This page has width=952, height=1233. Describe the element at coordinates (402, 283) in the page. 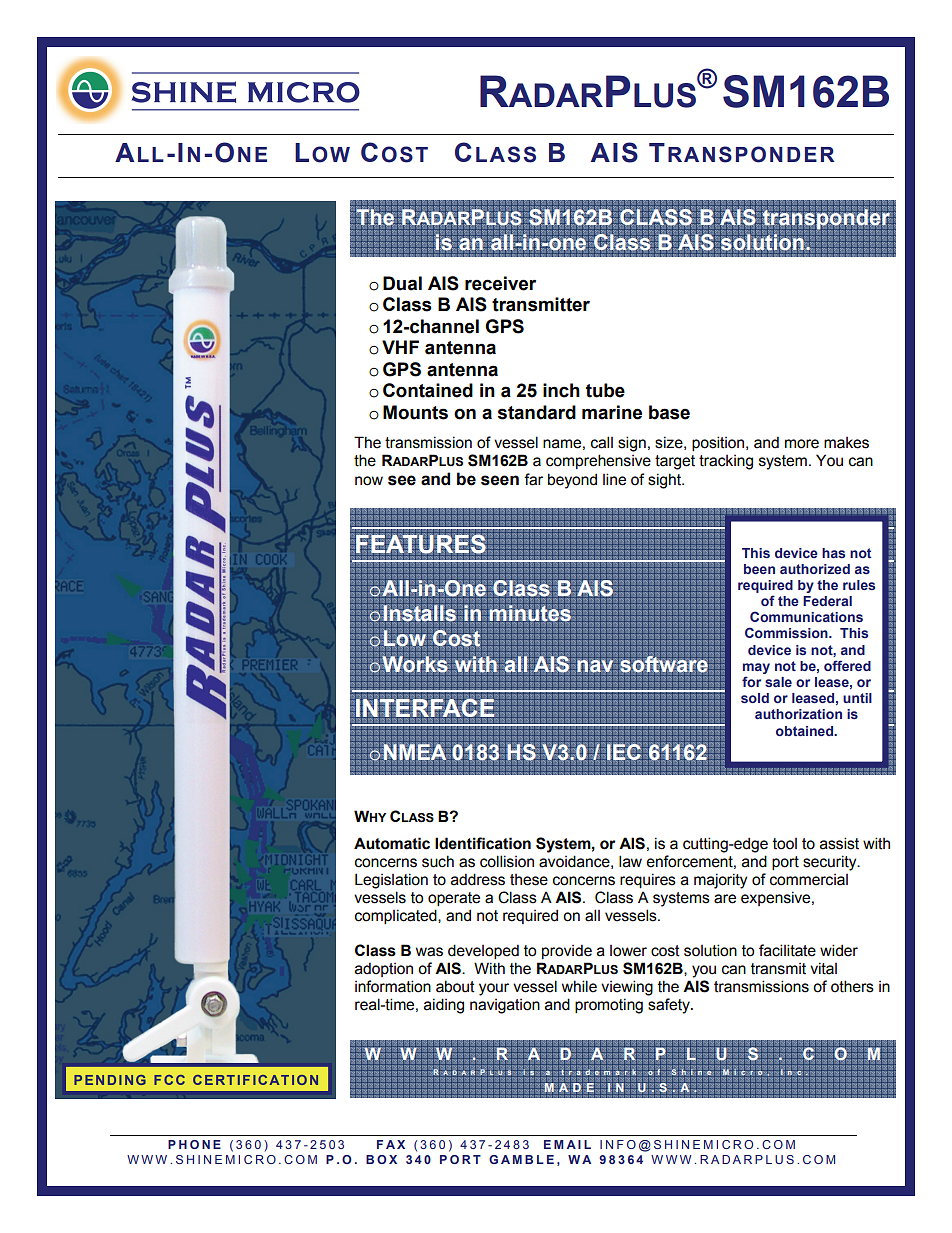

I see `Dual` at that location.
